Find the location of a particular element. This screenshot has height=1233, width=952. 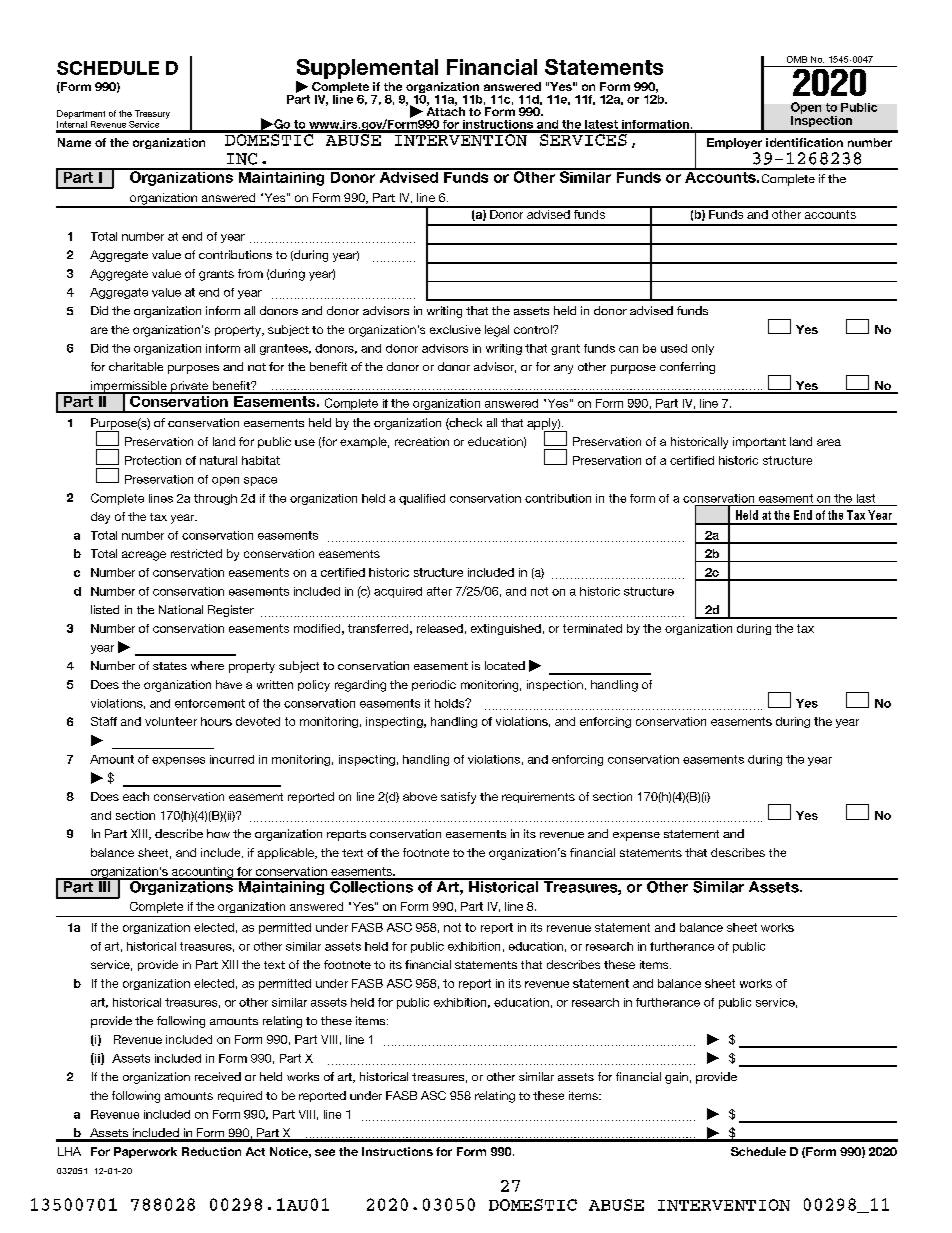

National is located at coordinates (181, 609).
